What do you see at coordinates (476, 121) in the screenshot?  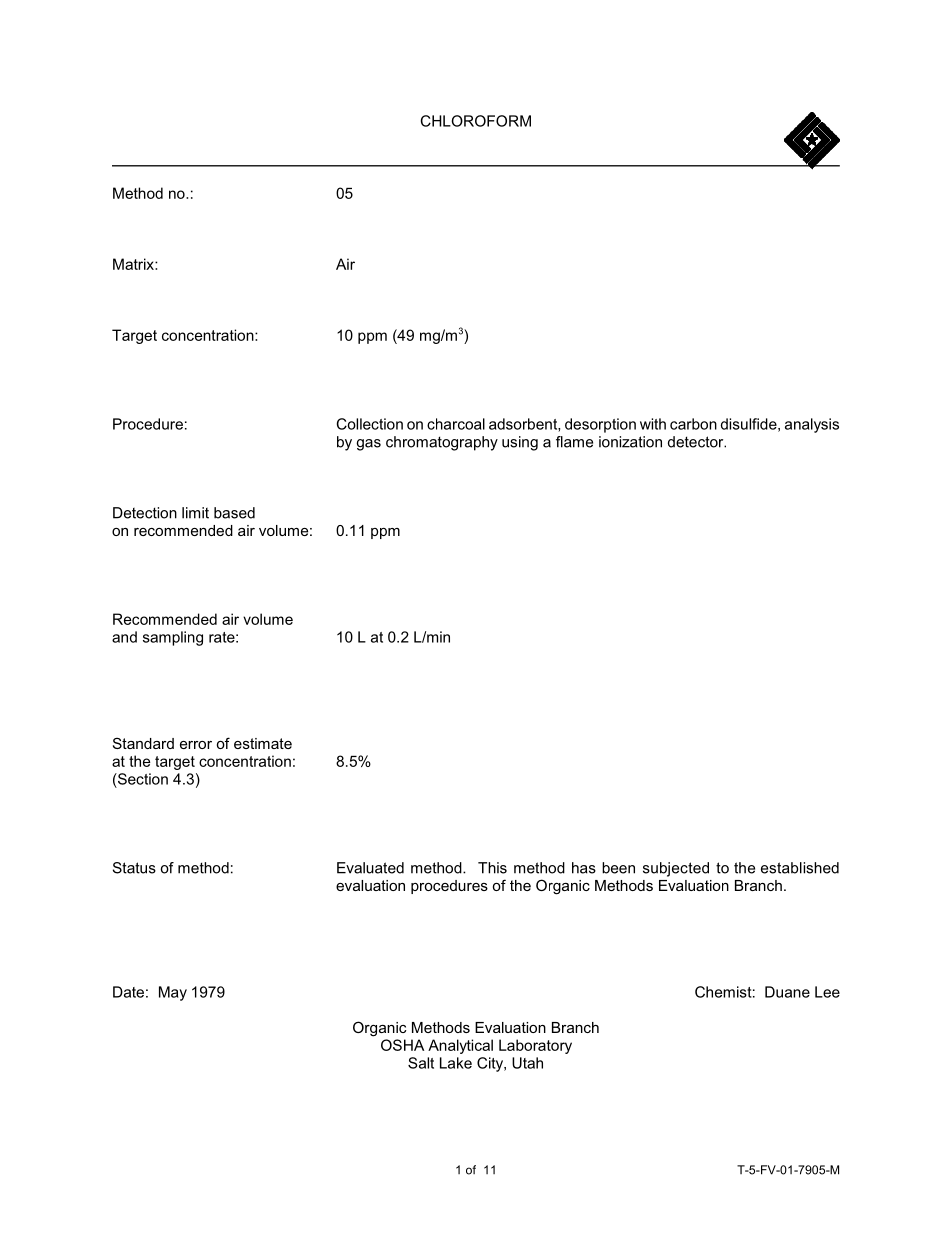 I see `CHLOROFORM` at bounding box center [476, 121].
